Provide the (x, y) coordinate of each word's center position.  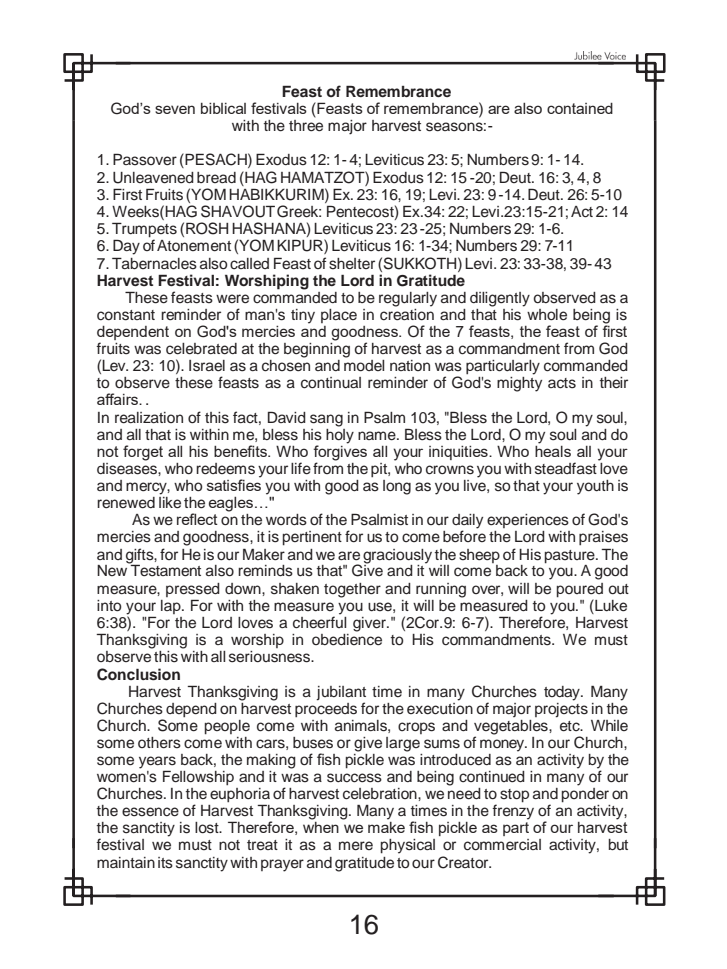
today (563, 693)
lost (208, 828)
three (306, 124)
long (397, 487)
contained (580, 108)
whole (547, 315)
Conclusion (138, 674)
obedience (347, 638)
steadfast (567, 467)
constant (126, 315)
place (339, 316)
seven (175, 109)
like (170, 501)
